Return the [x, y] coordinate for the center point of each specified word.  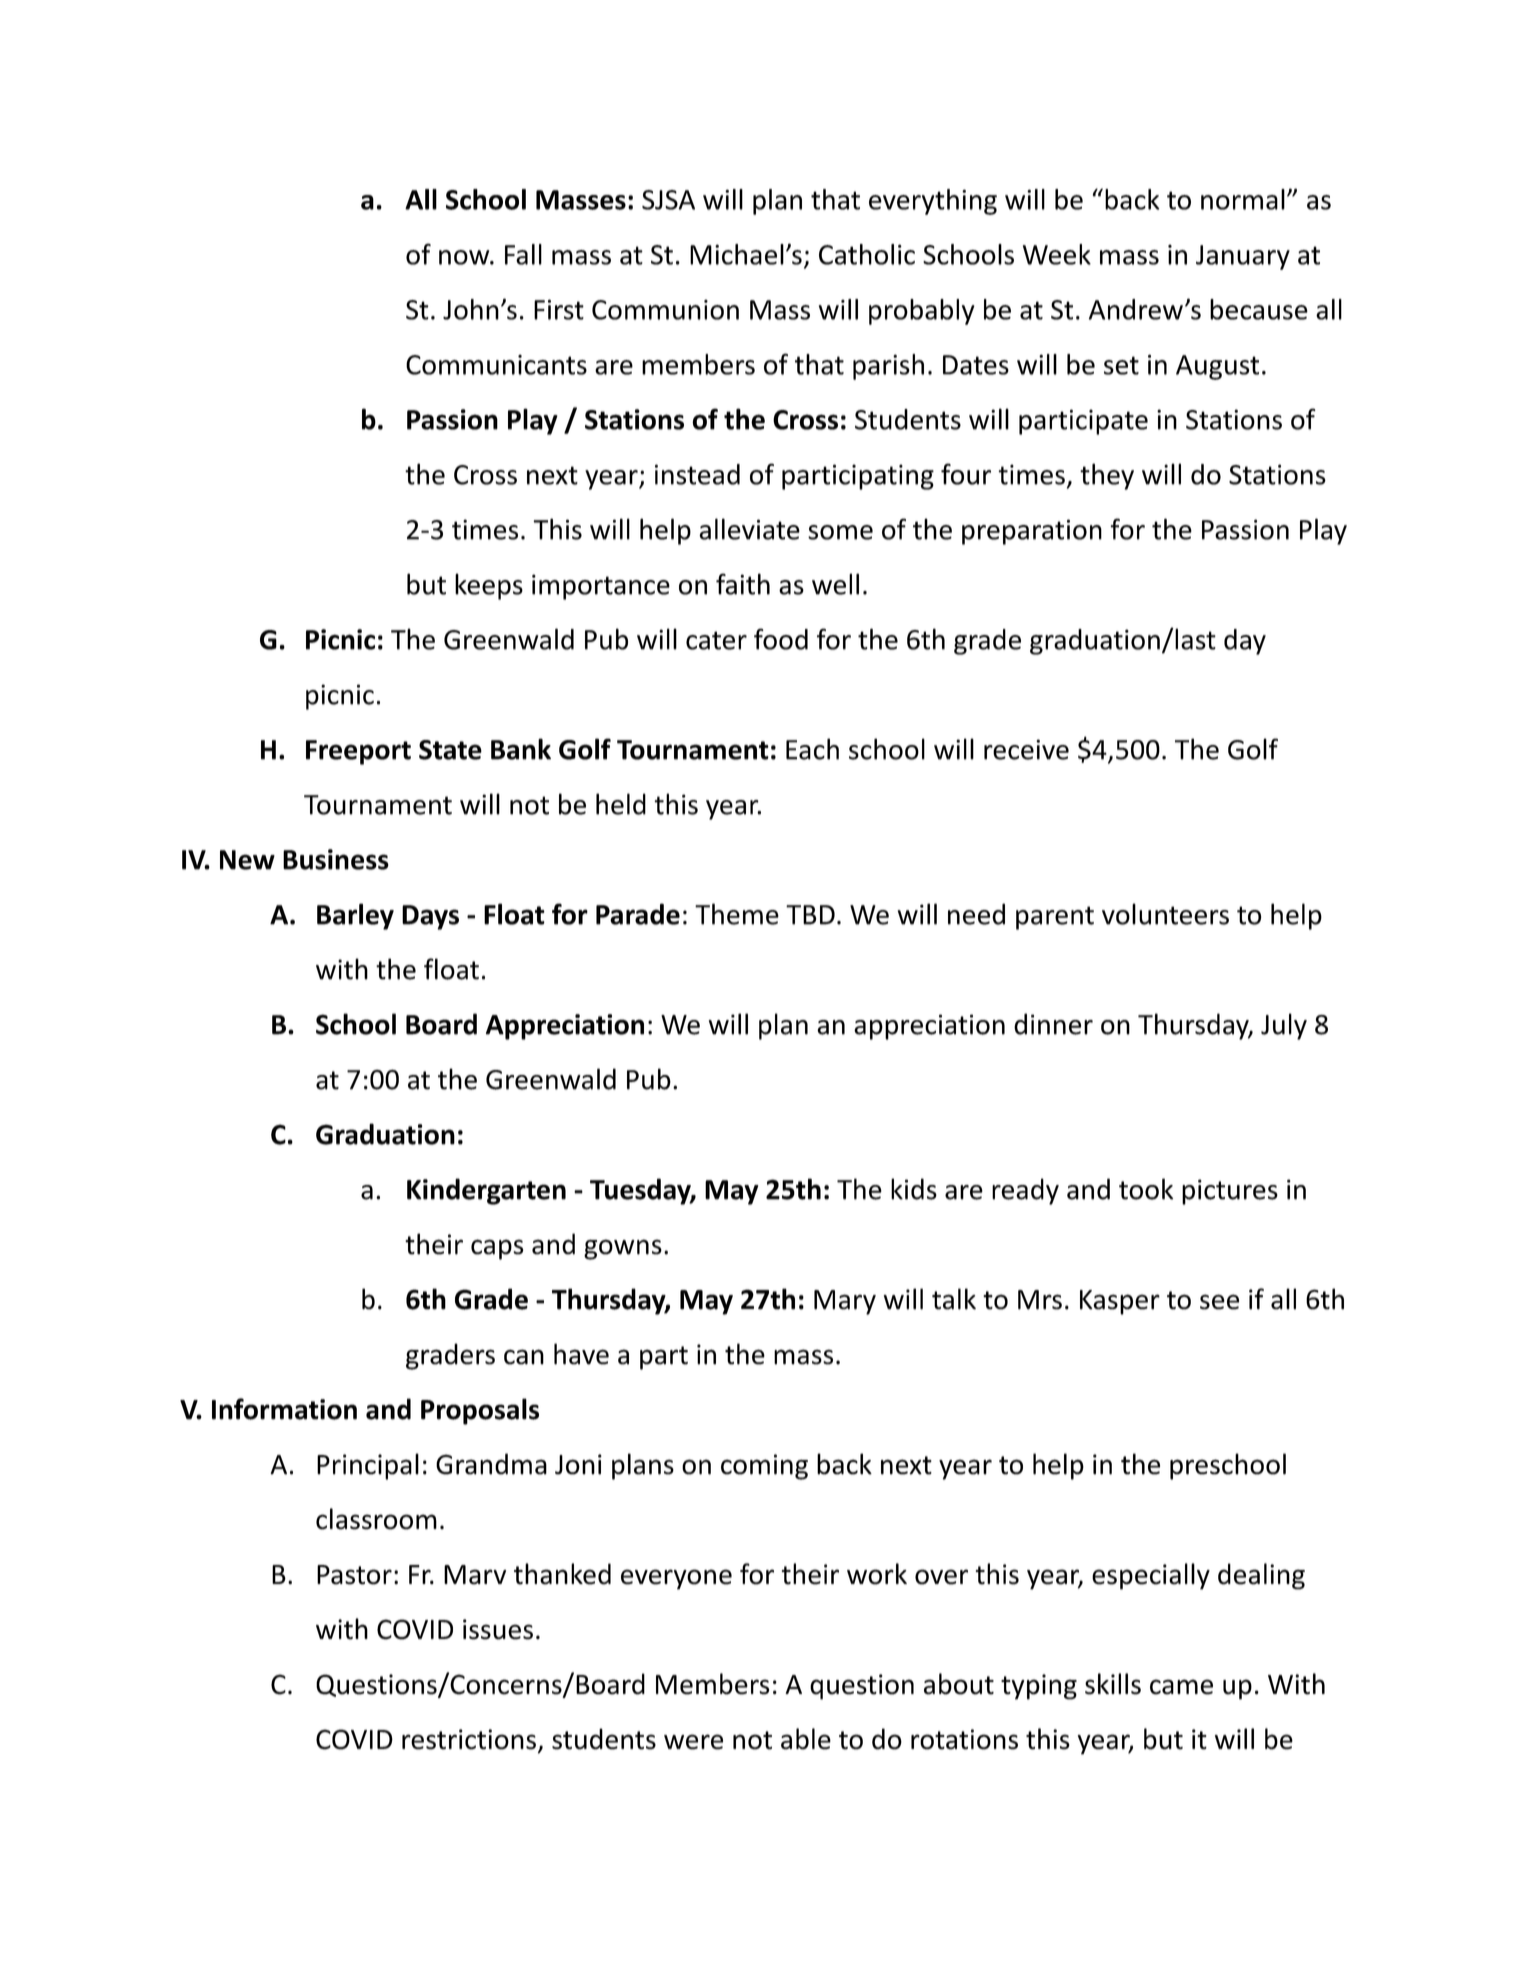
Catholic [867, 254]
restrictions [469, 1739]
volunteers [1165, 914]
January [1243, 257]
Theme [737, 914]
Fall [523, 254]
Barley [355, 916]
